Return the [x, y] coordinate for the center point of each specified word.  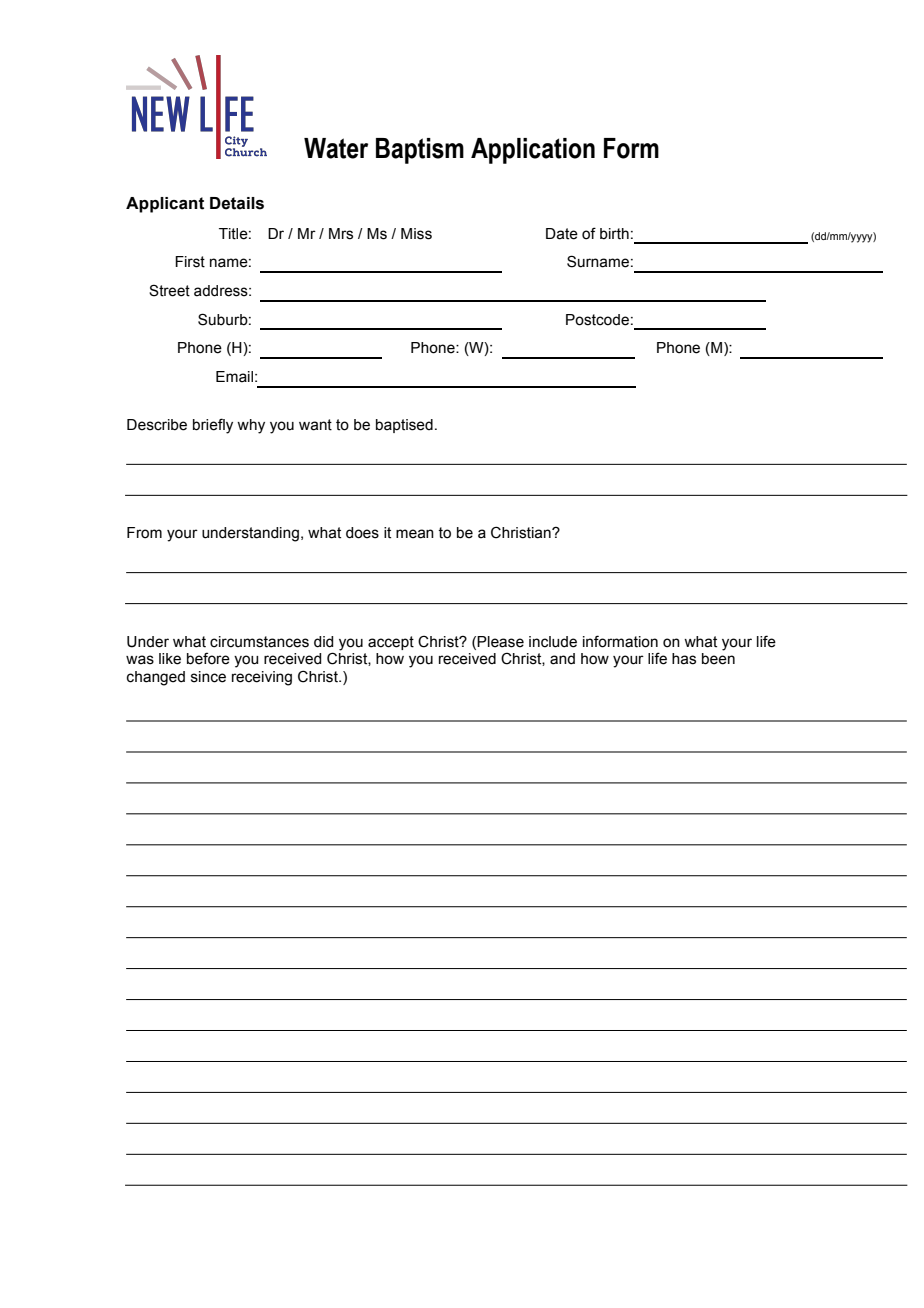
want [315, 425]
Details [237, 203]
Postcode [597, 320]
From [144, 533]
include [553, 642]
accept [391, 643]
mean [415, 534]
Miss [416, 234]
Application [533, 151]
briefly [213, 426]
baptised [404, 426]
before [208, 658]
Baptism [420, 151]
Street [169, 290]
